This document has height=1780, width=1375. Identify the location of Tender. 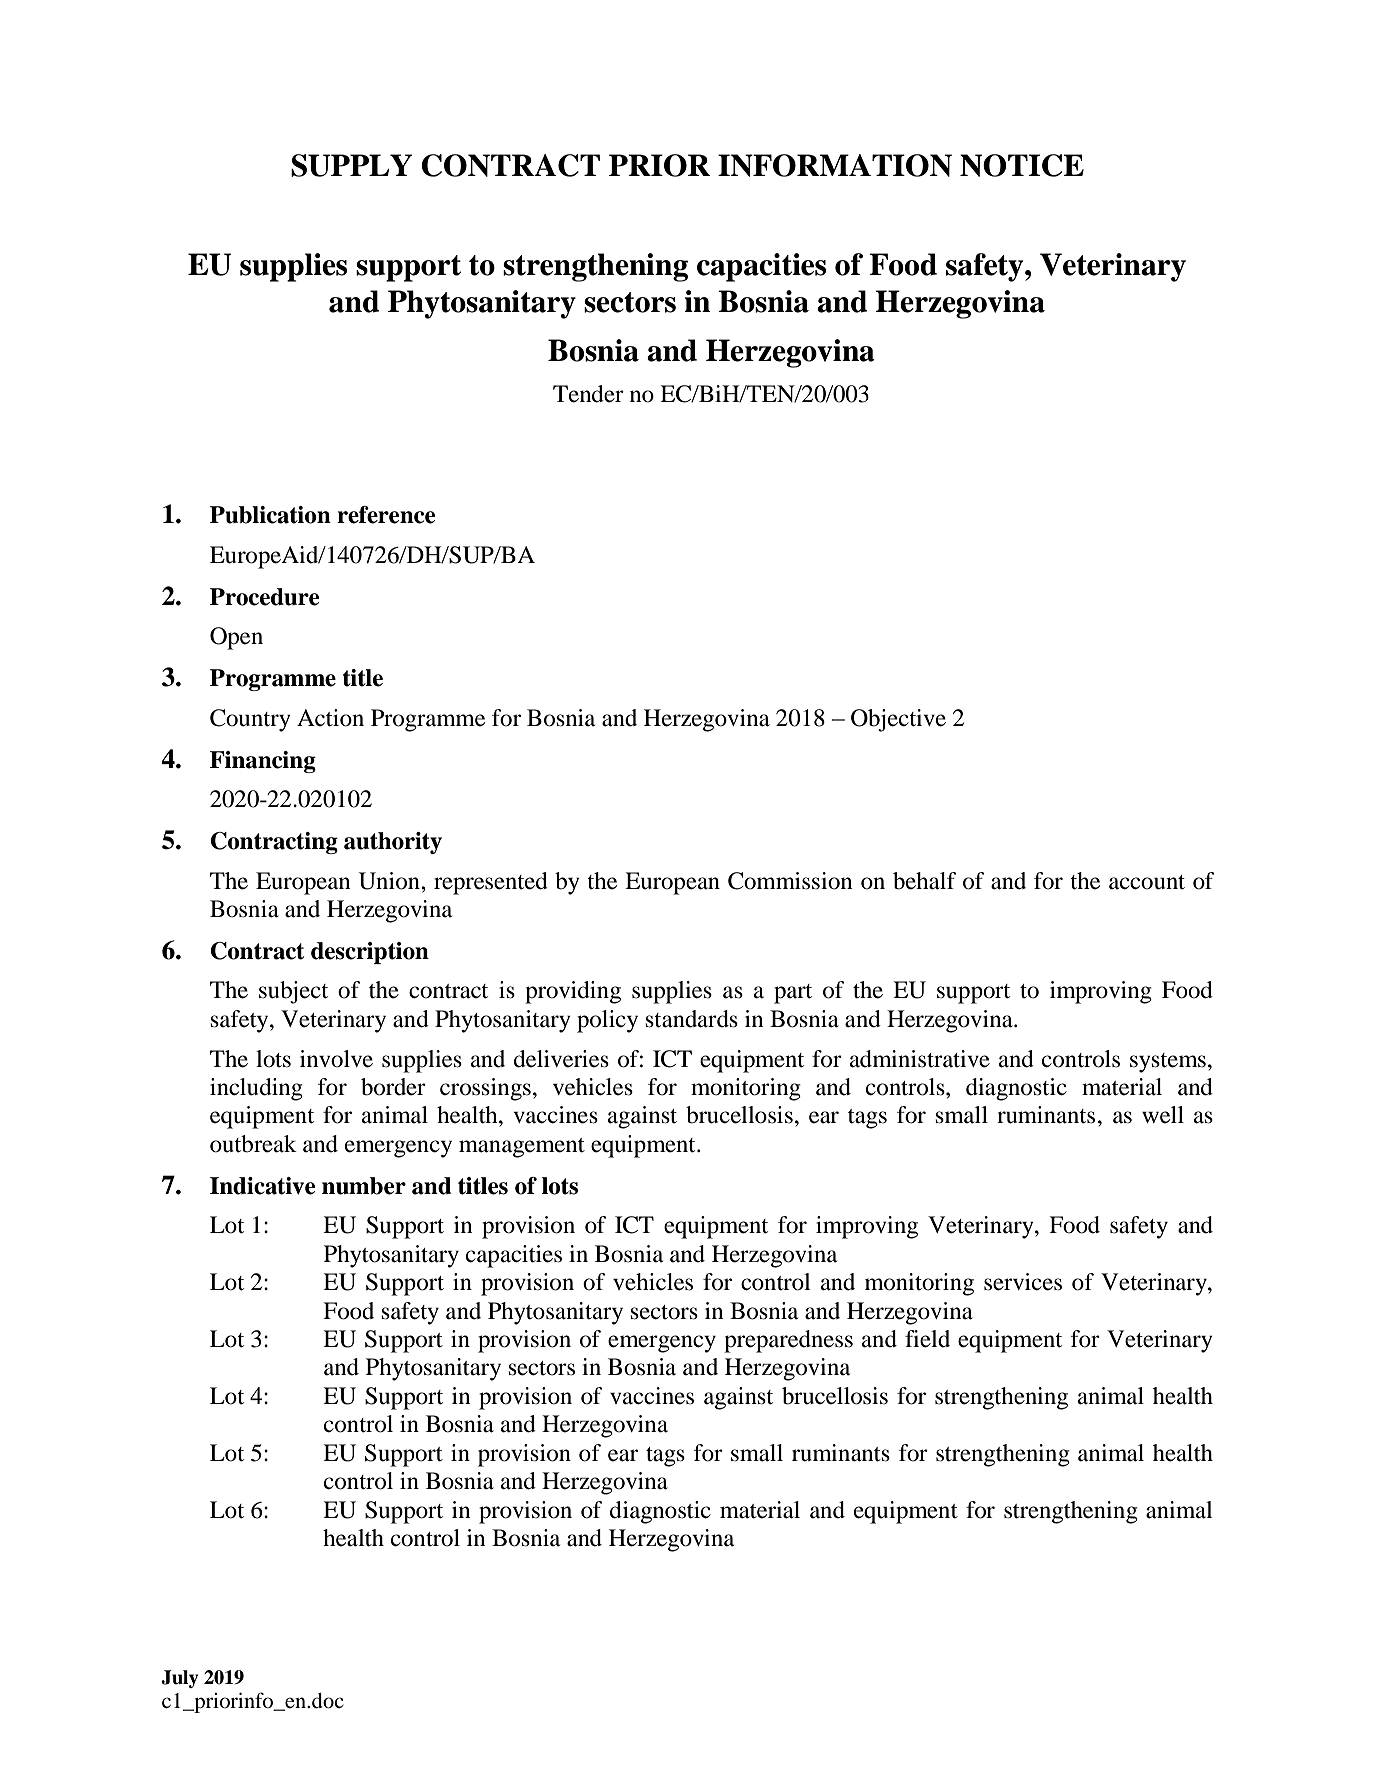
(588, 394).
